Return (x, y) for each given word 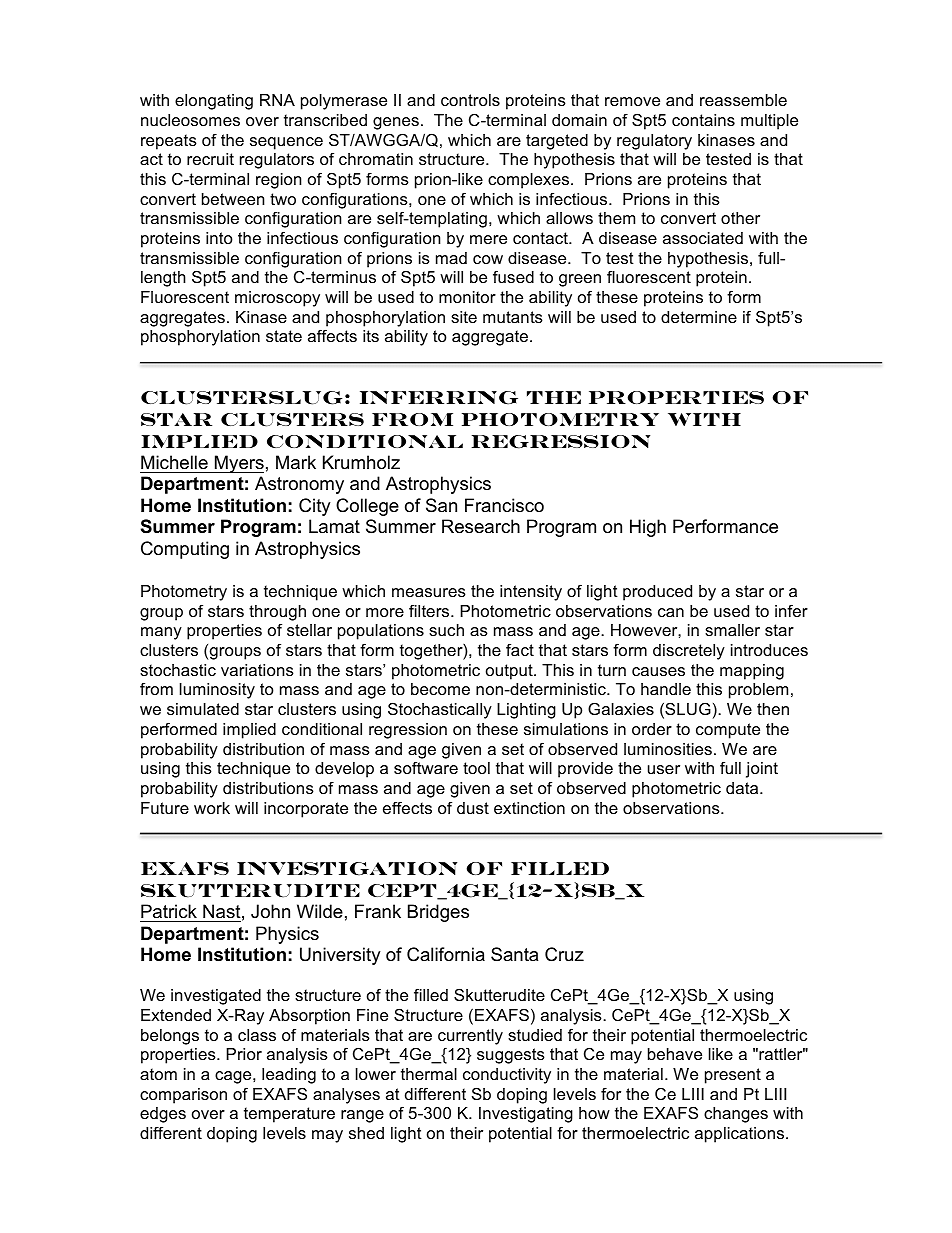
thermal (429, 1074)
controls (470, 100)
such (446, 630)
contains (703, 120)
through (277, 613)
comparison (183, 1096)
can (671, 612)
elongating (214, 102)
